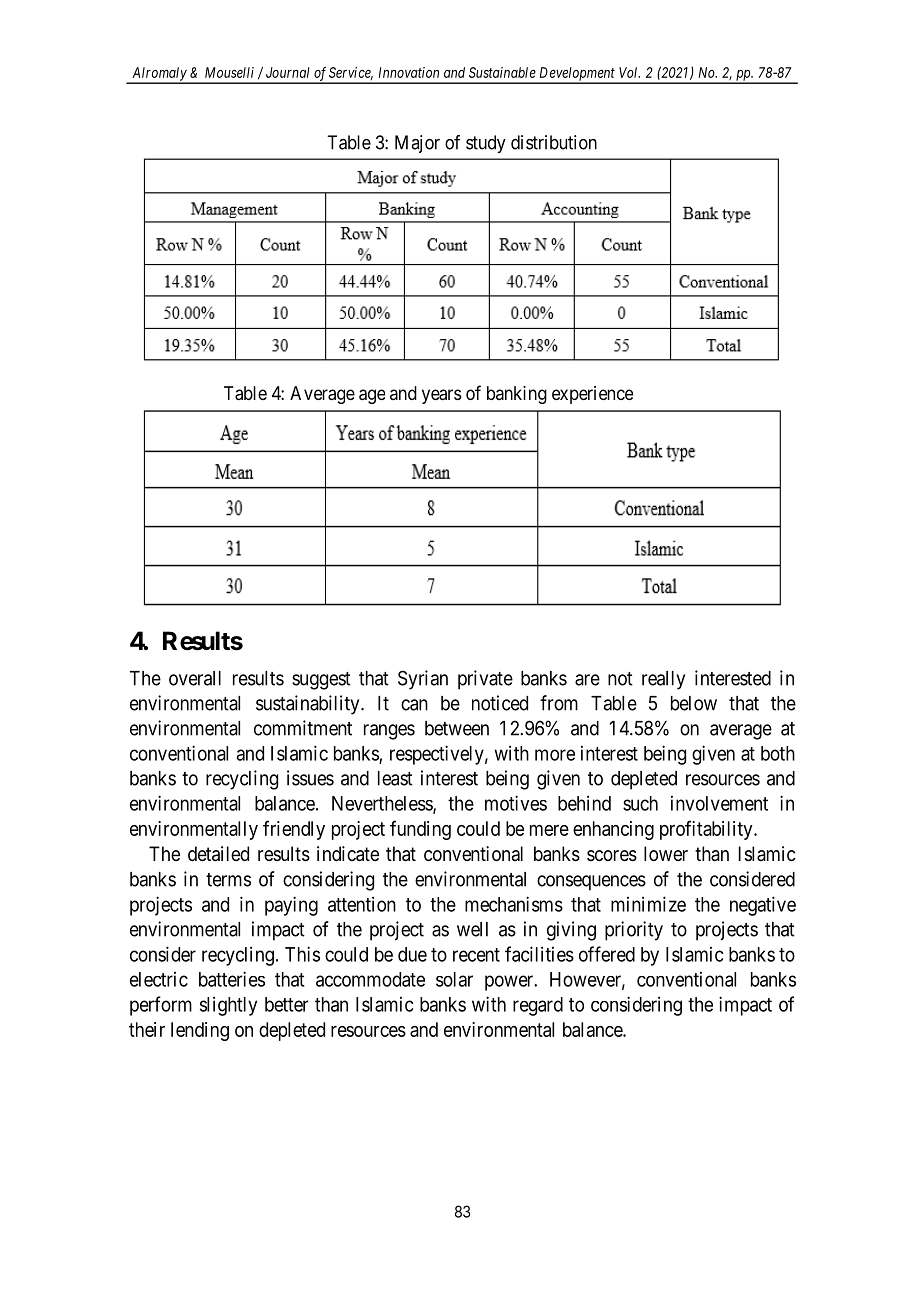 Image resolution: width=924 pixels, height=1305 pixels. I want to click on banking, so click(517, 395).
